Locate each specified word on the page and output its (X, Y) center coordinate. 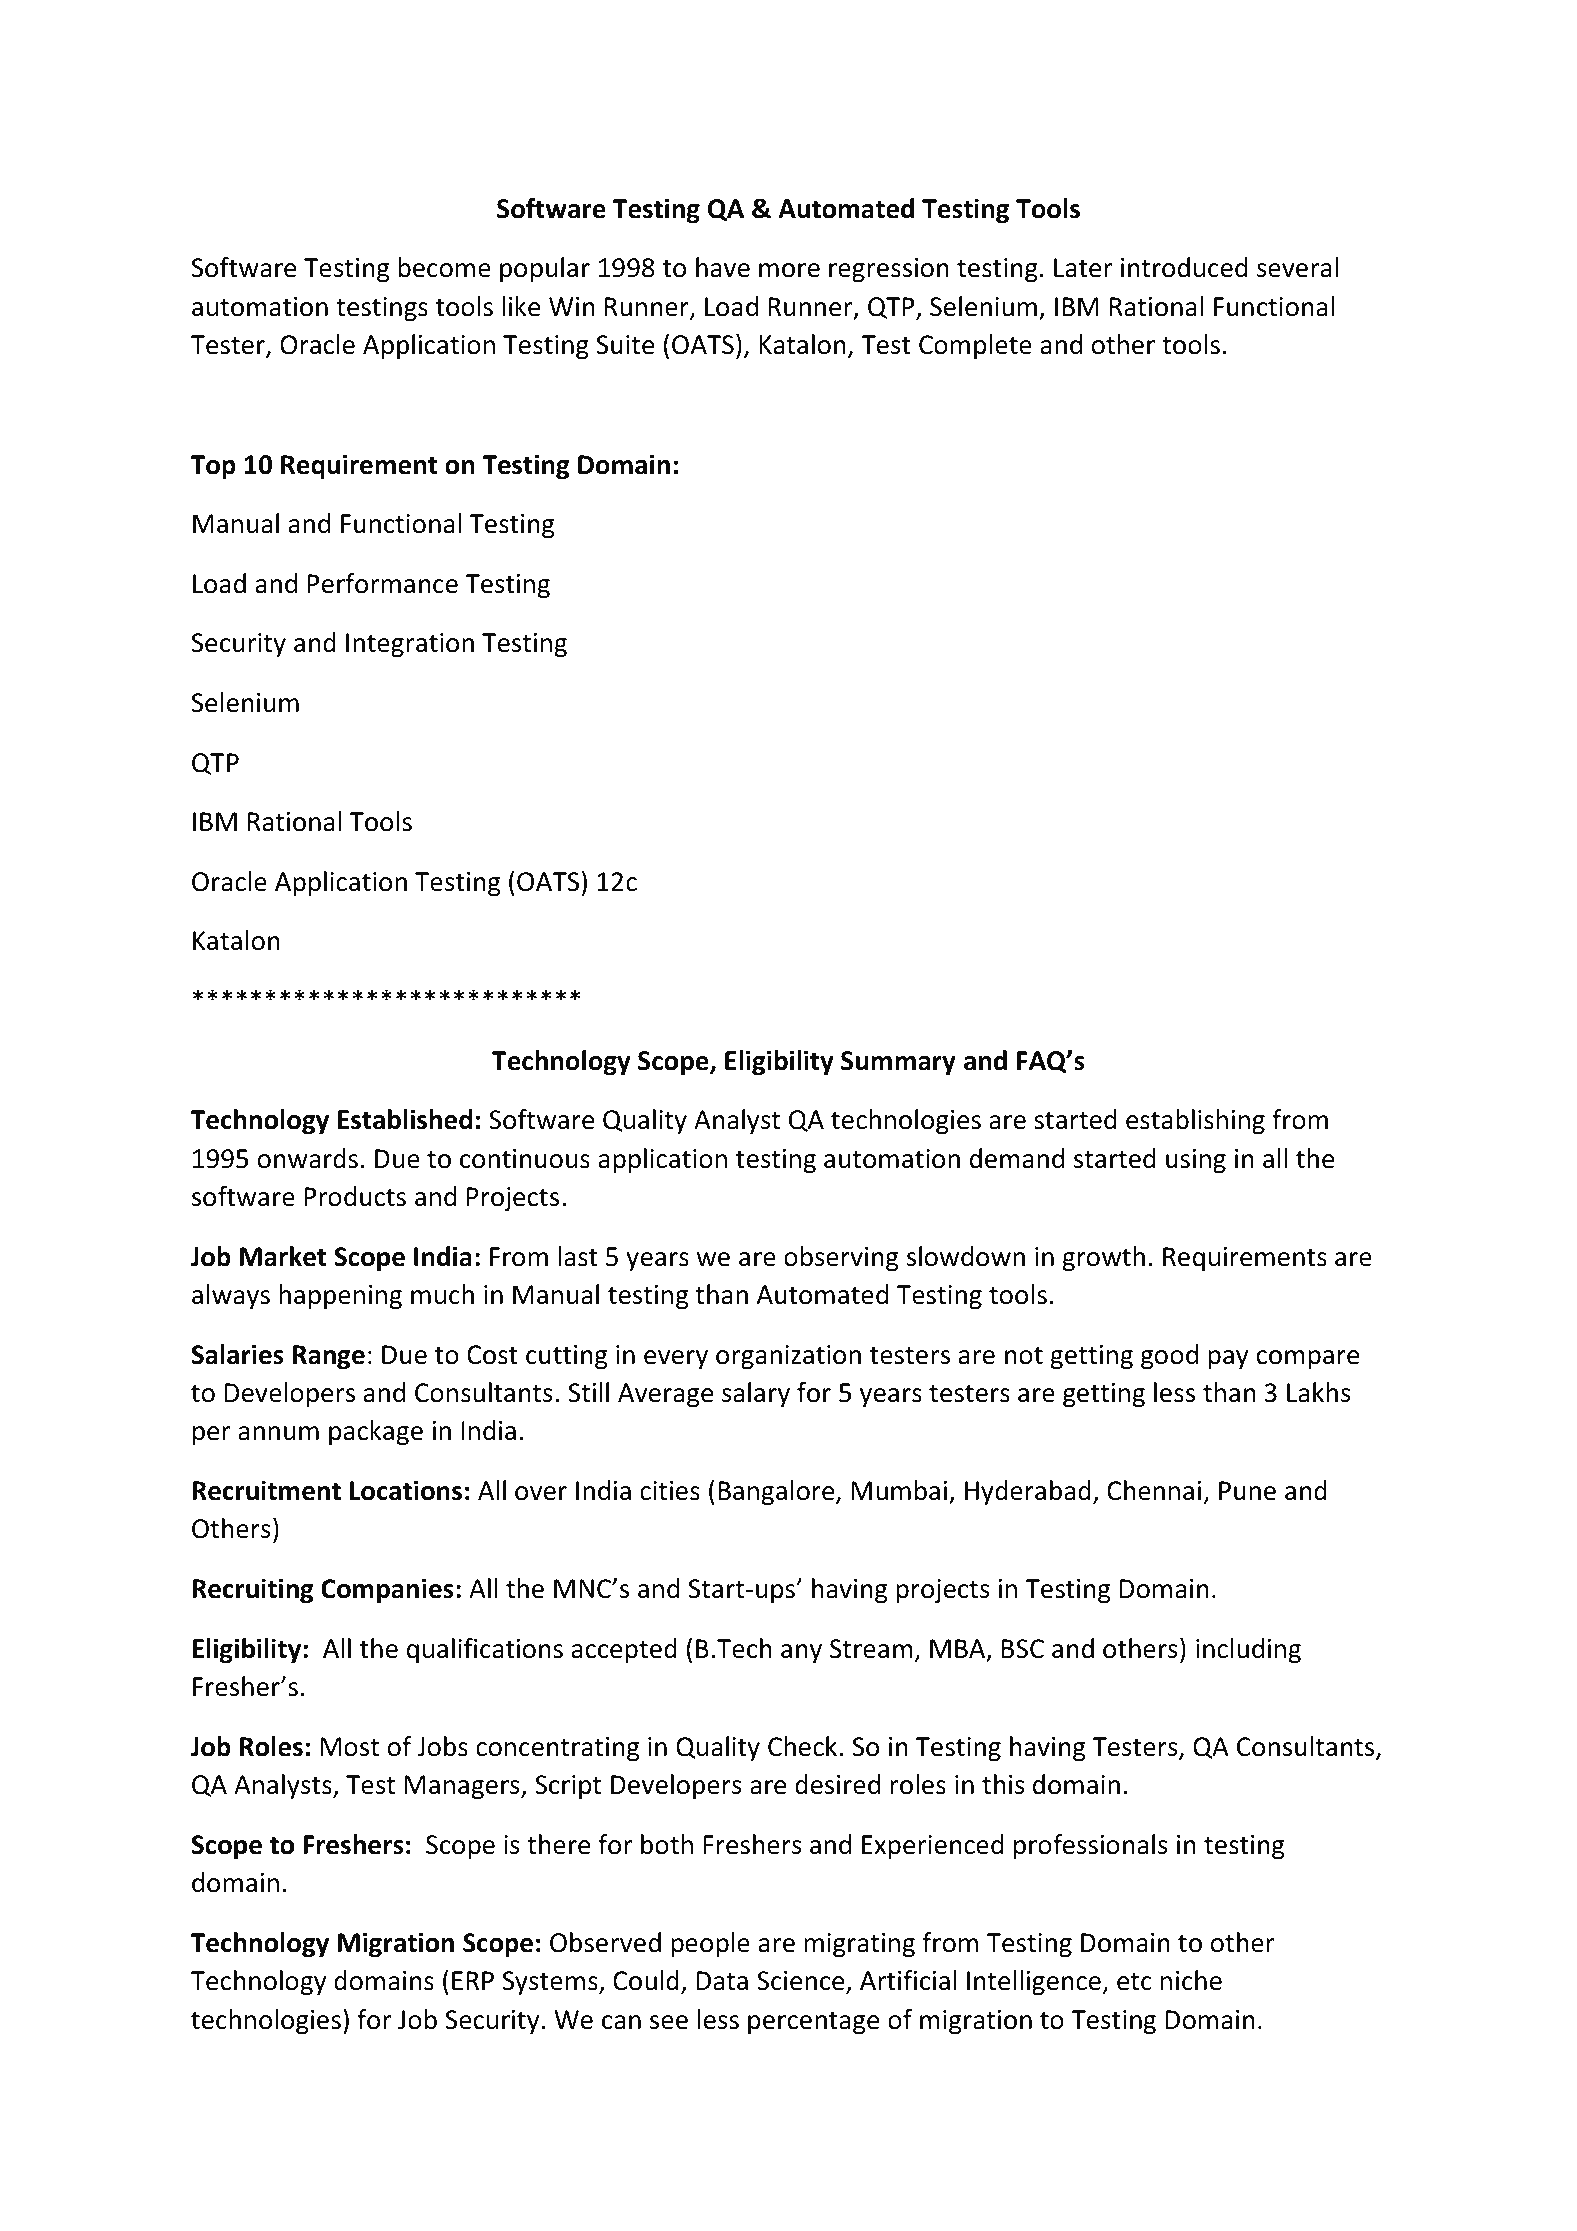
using (1196, 1161)
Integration (410, 645)
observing (841, 1259)
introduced (1184, 267)
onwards (308, 1158)
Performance (382, 583)
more (789, 270)
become (444, 267)
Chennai (1154, 1490)
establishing (1195, 1122)
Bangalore (777, 1493)
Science (802, 1982)
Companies (387, 1590)
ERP (473, 1980)
